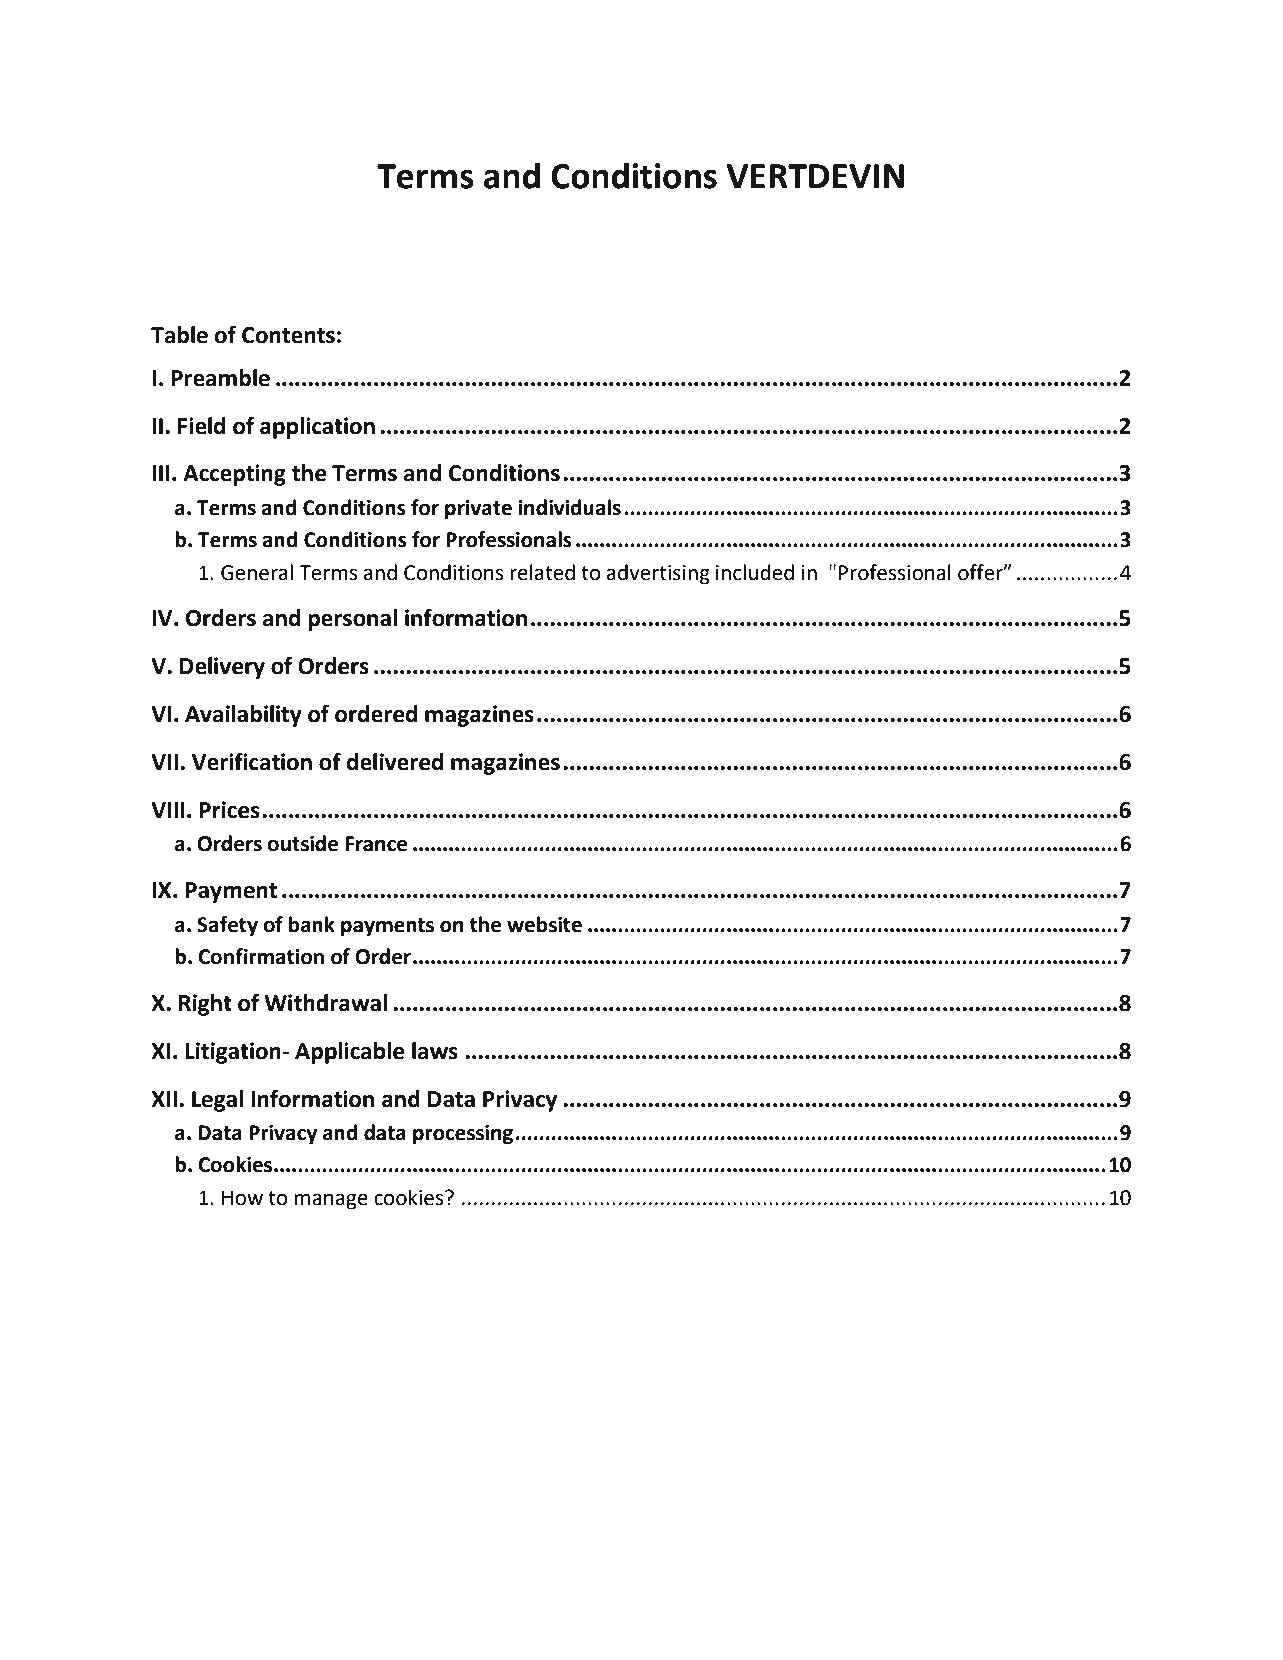  I want to click on Contents, so click(288, 335).
